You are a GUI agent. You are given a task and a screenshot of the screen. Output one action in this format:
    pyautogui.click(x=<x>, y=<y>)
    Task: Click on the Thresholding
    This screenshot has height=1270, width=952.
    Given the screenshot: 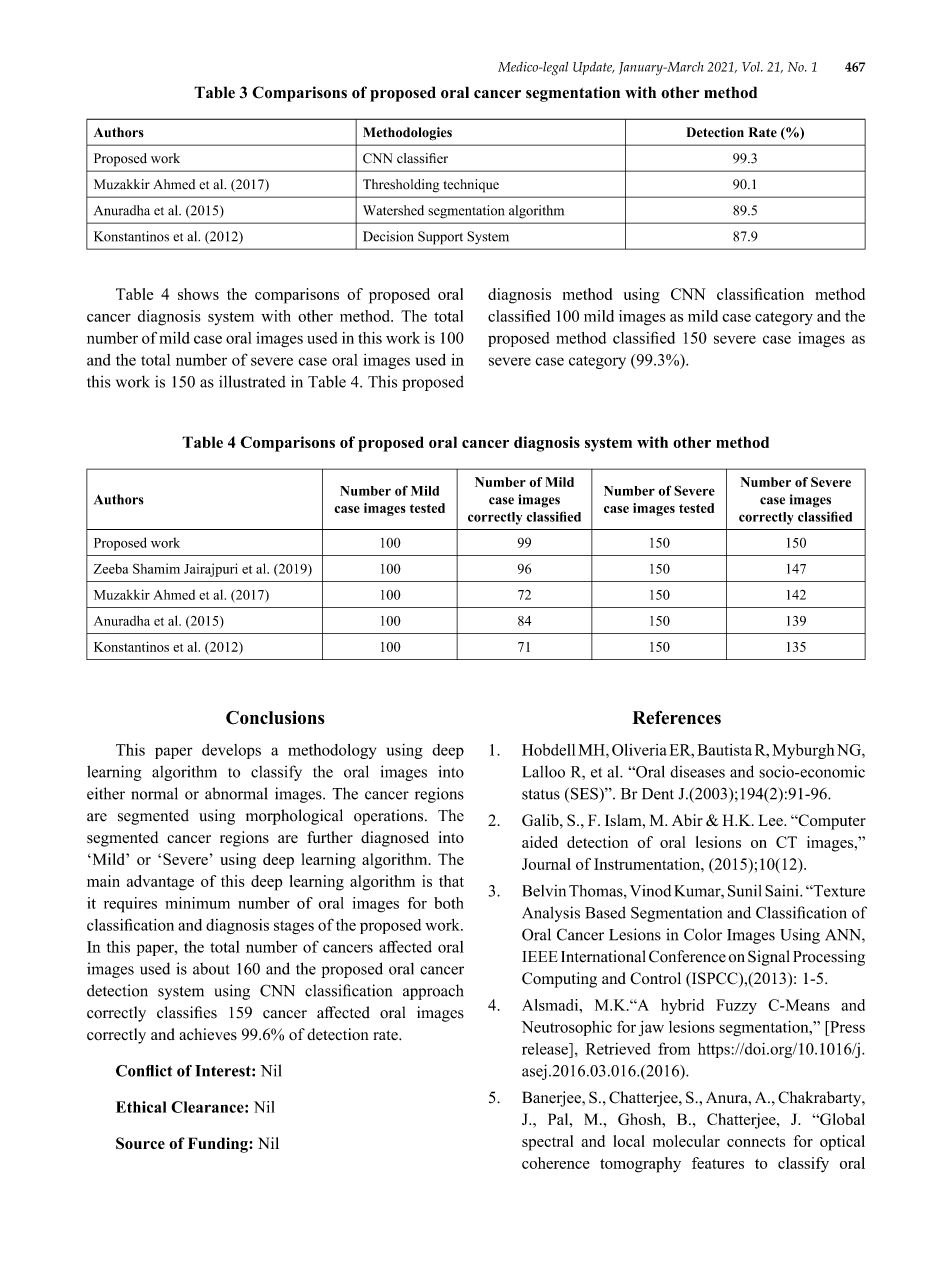 What is the action you would take?
    pyautogui.click(x=401, y=186)
